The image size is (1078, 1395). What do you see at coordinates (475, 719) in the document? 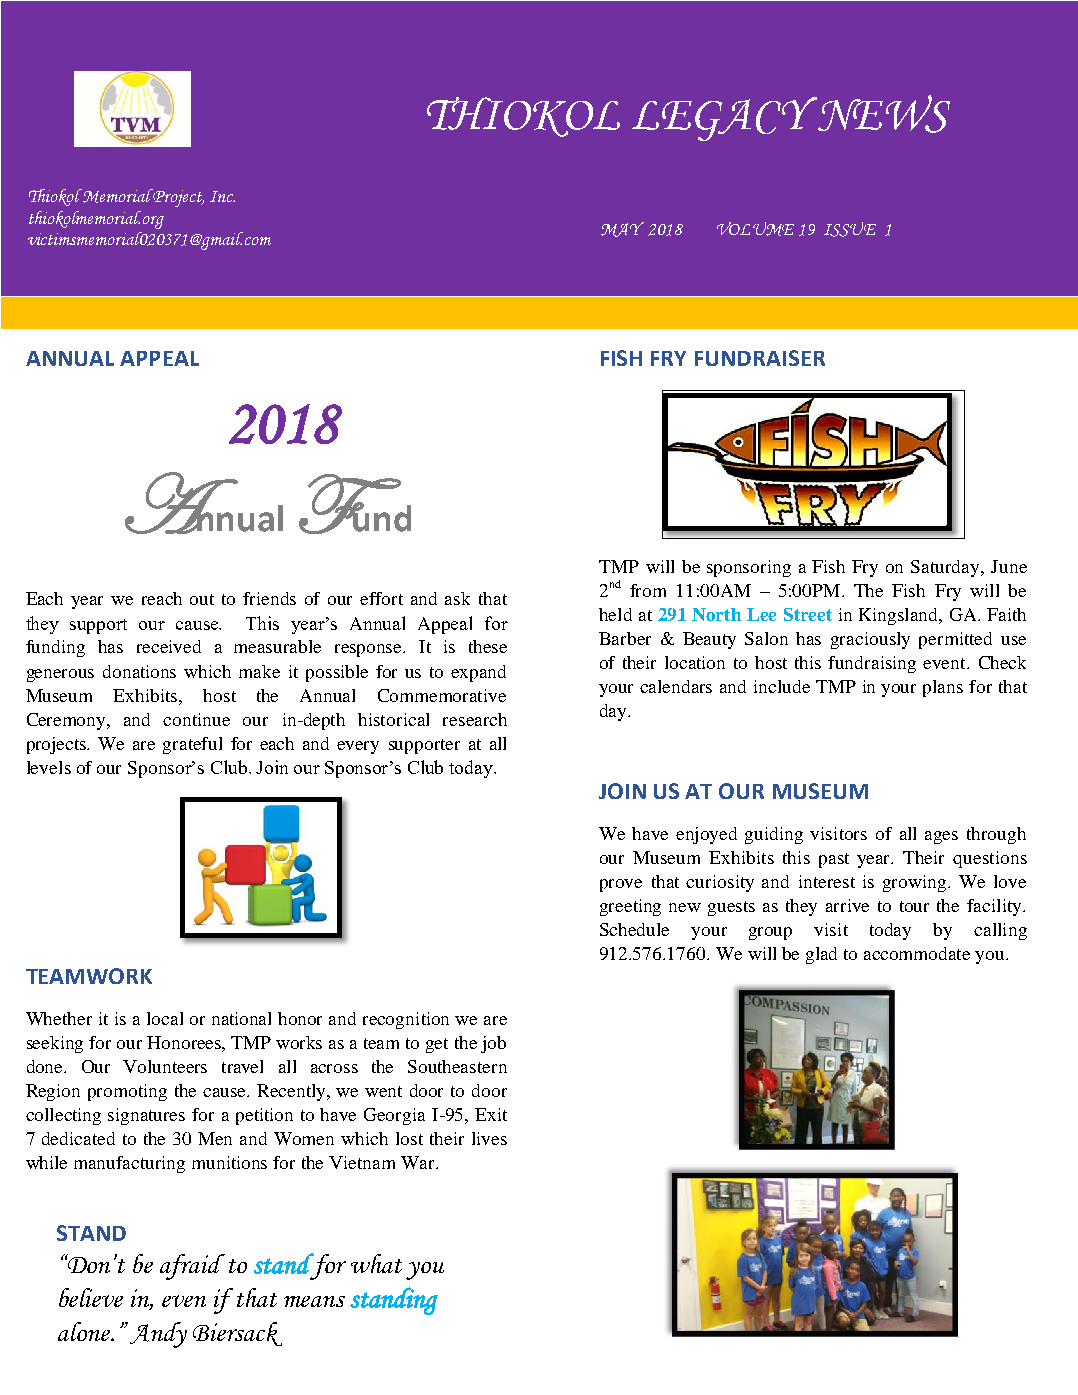
I see `research` at bounding box center [475, 719].
